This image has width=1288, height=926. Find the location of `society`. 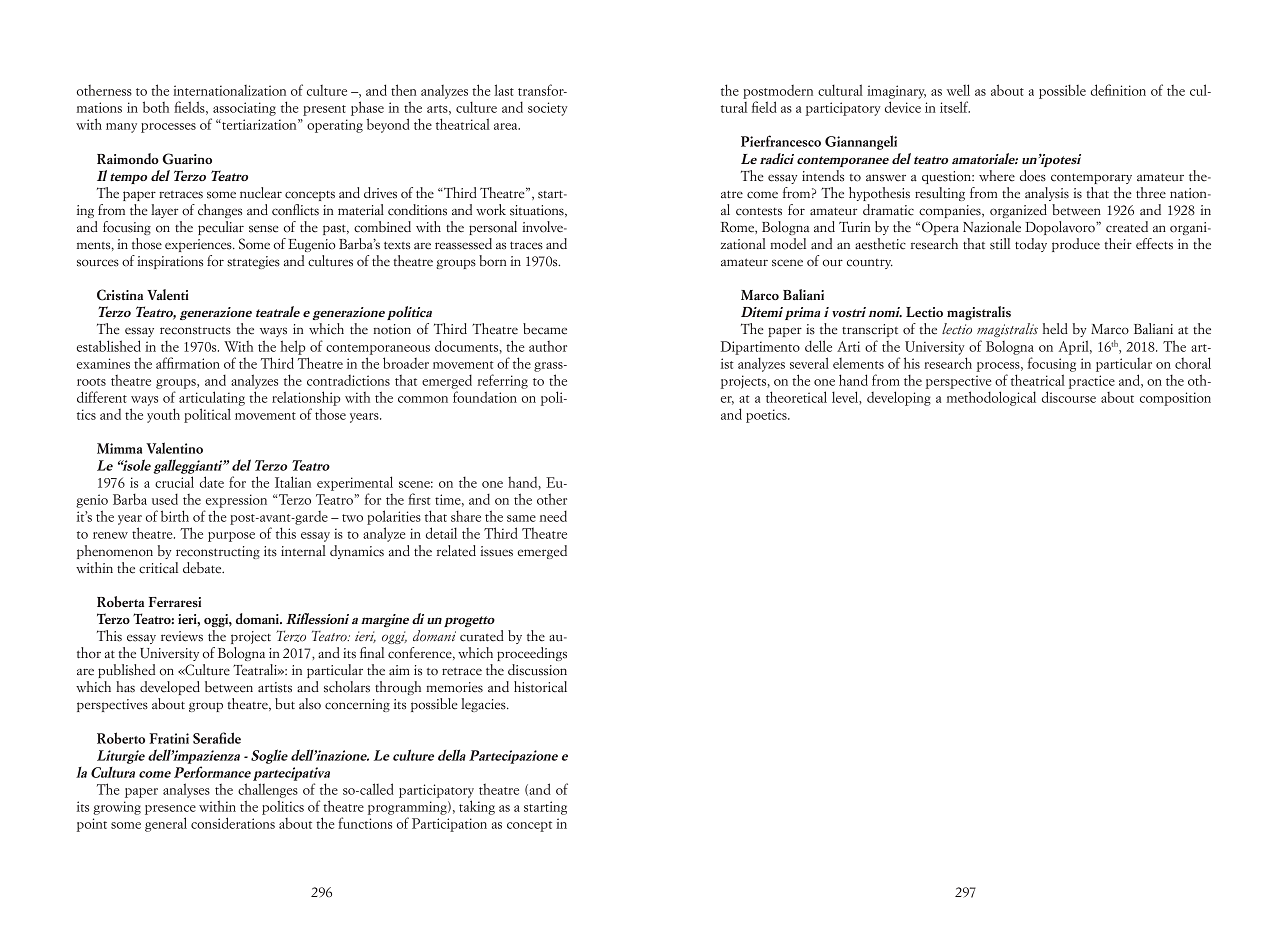

society is located at coordinates (547, 109).
